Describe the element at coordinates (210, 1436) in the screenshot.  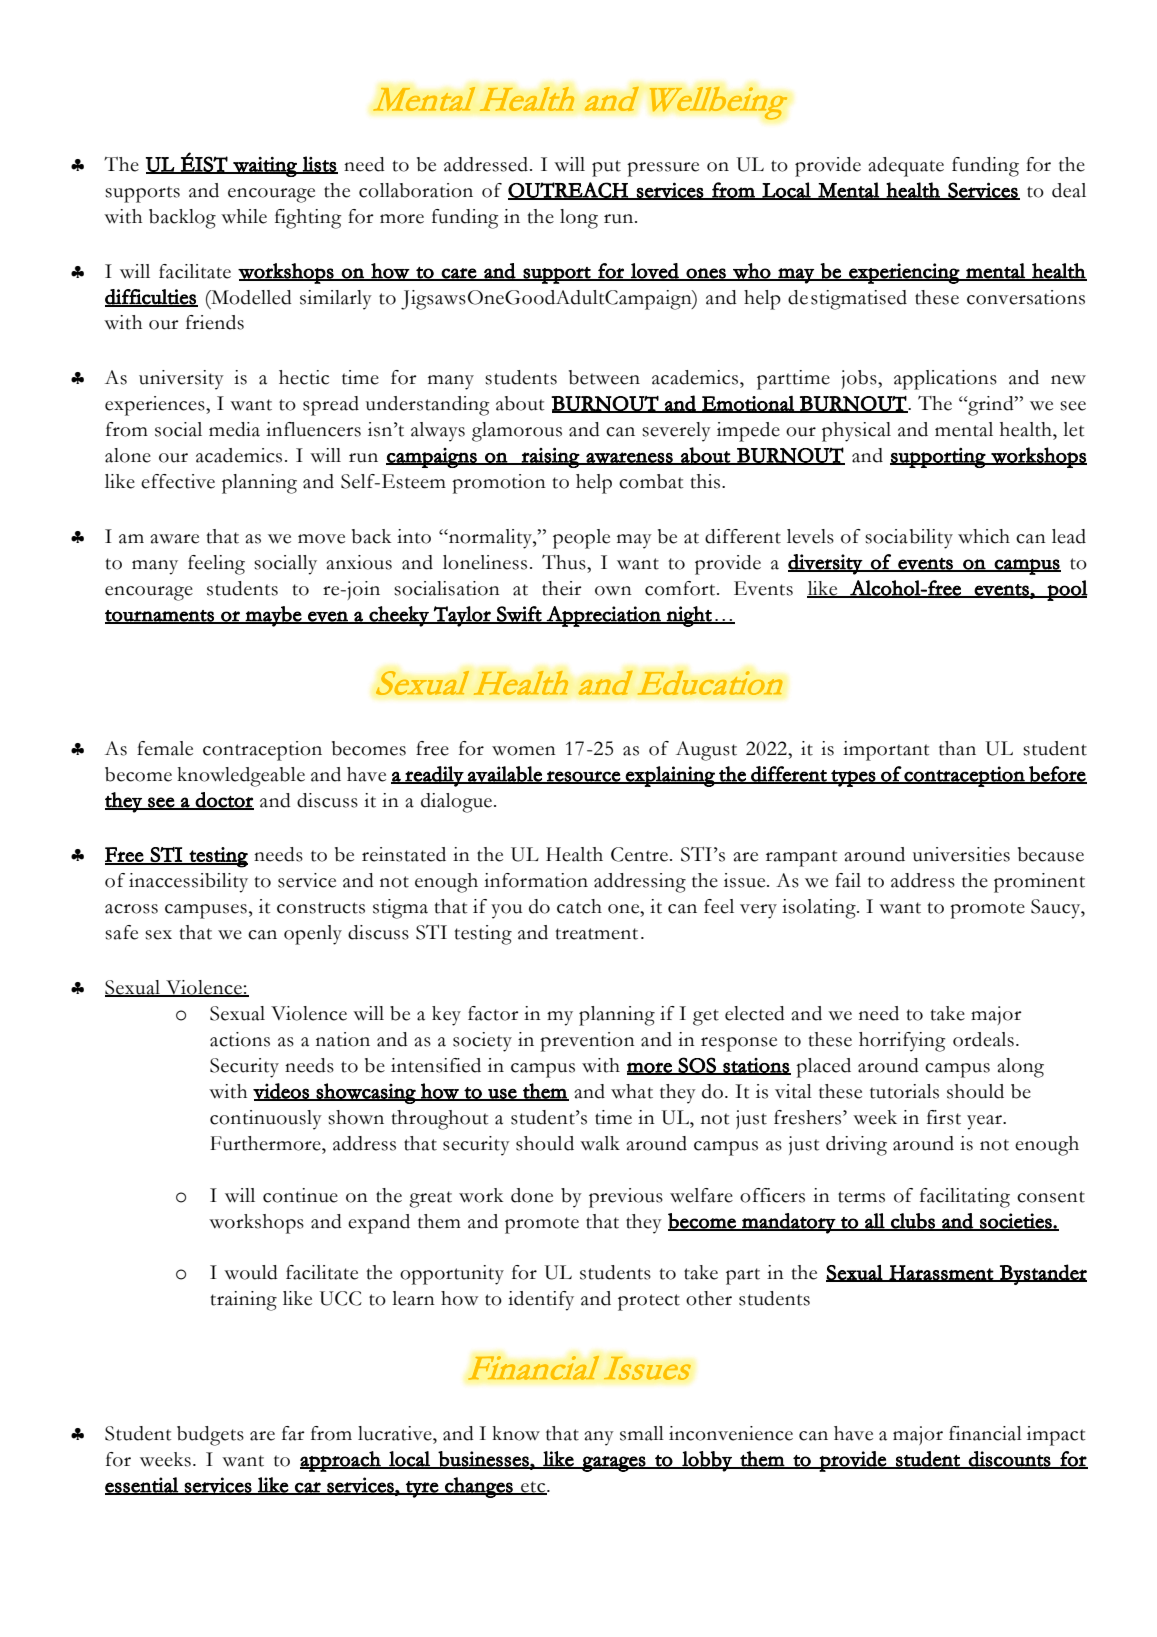
I see `budgets` at that location.
